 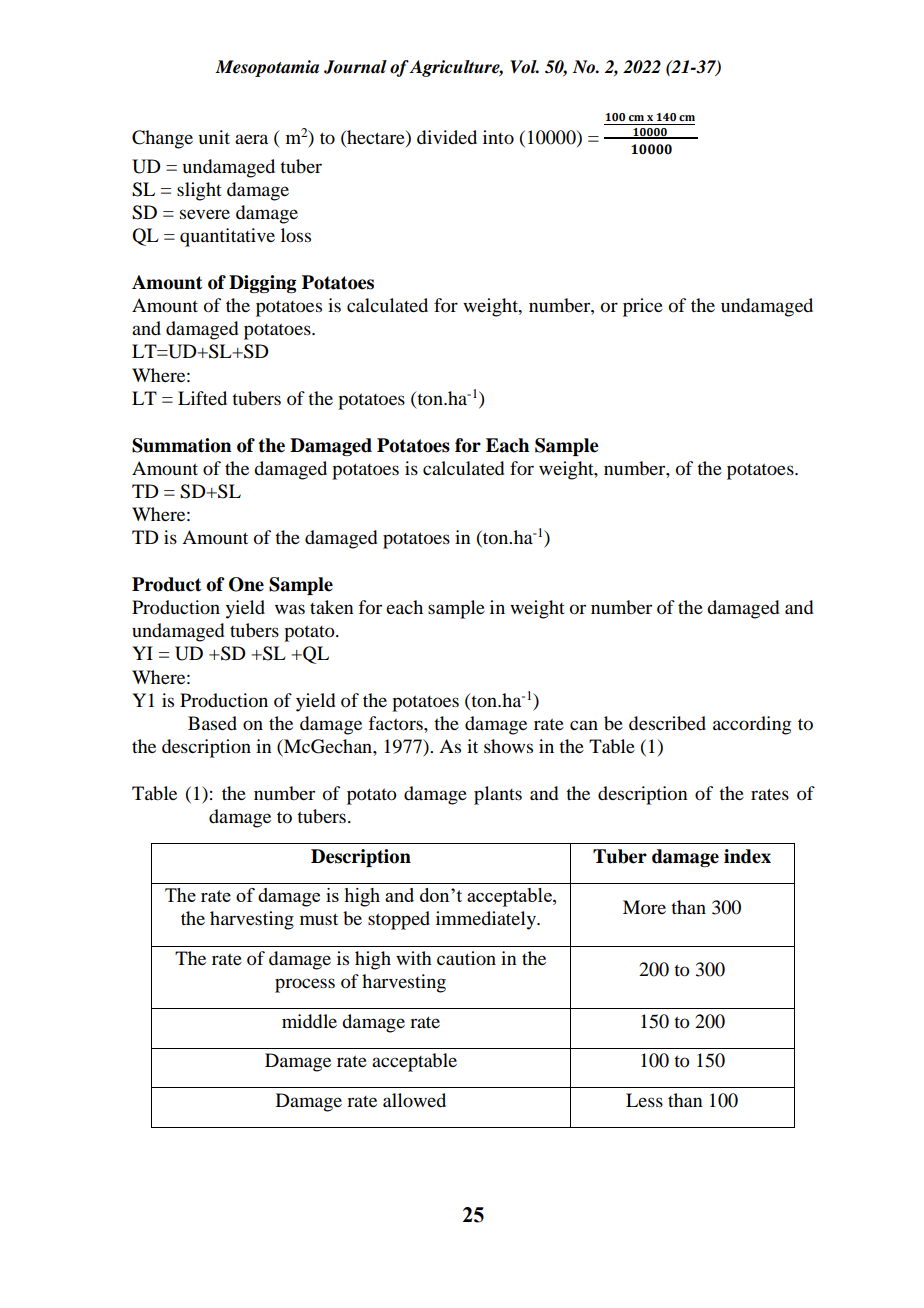 What do you see at coordinates (524, 67) in the document?
I see `Vol` at bounding box center [524, 67].
